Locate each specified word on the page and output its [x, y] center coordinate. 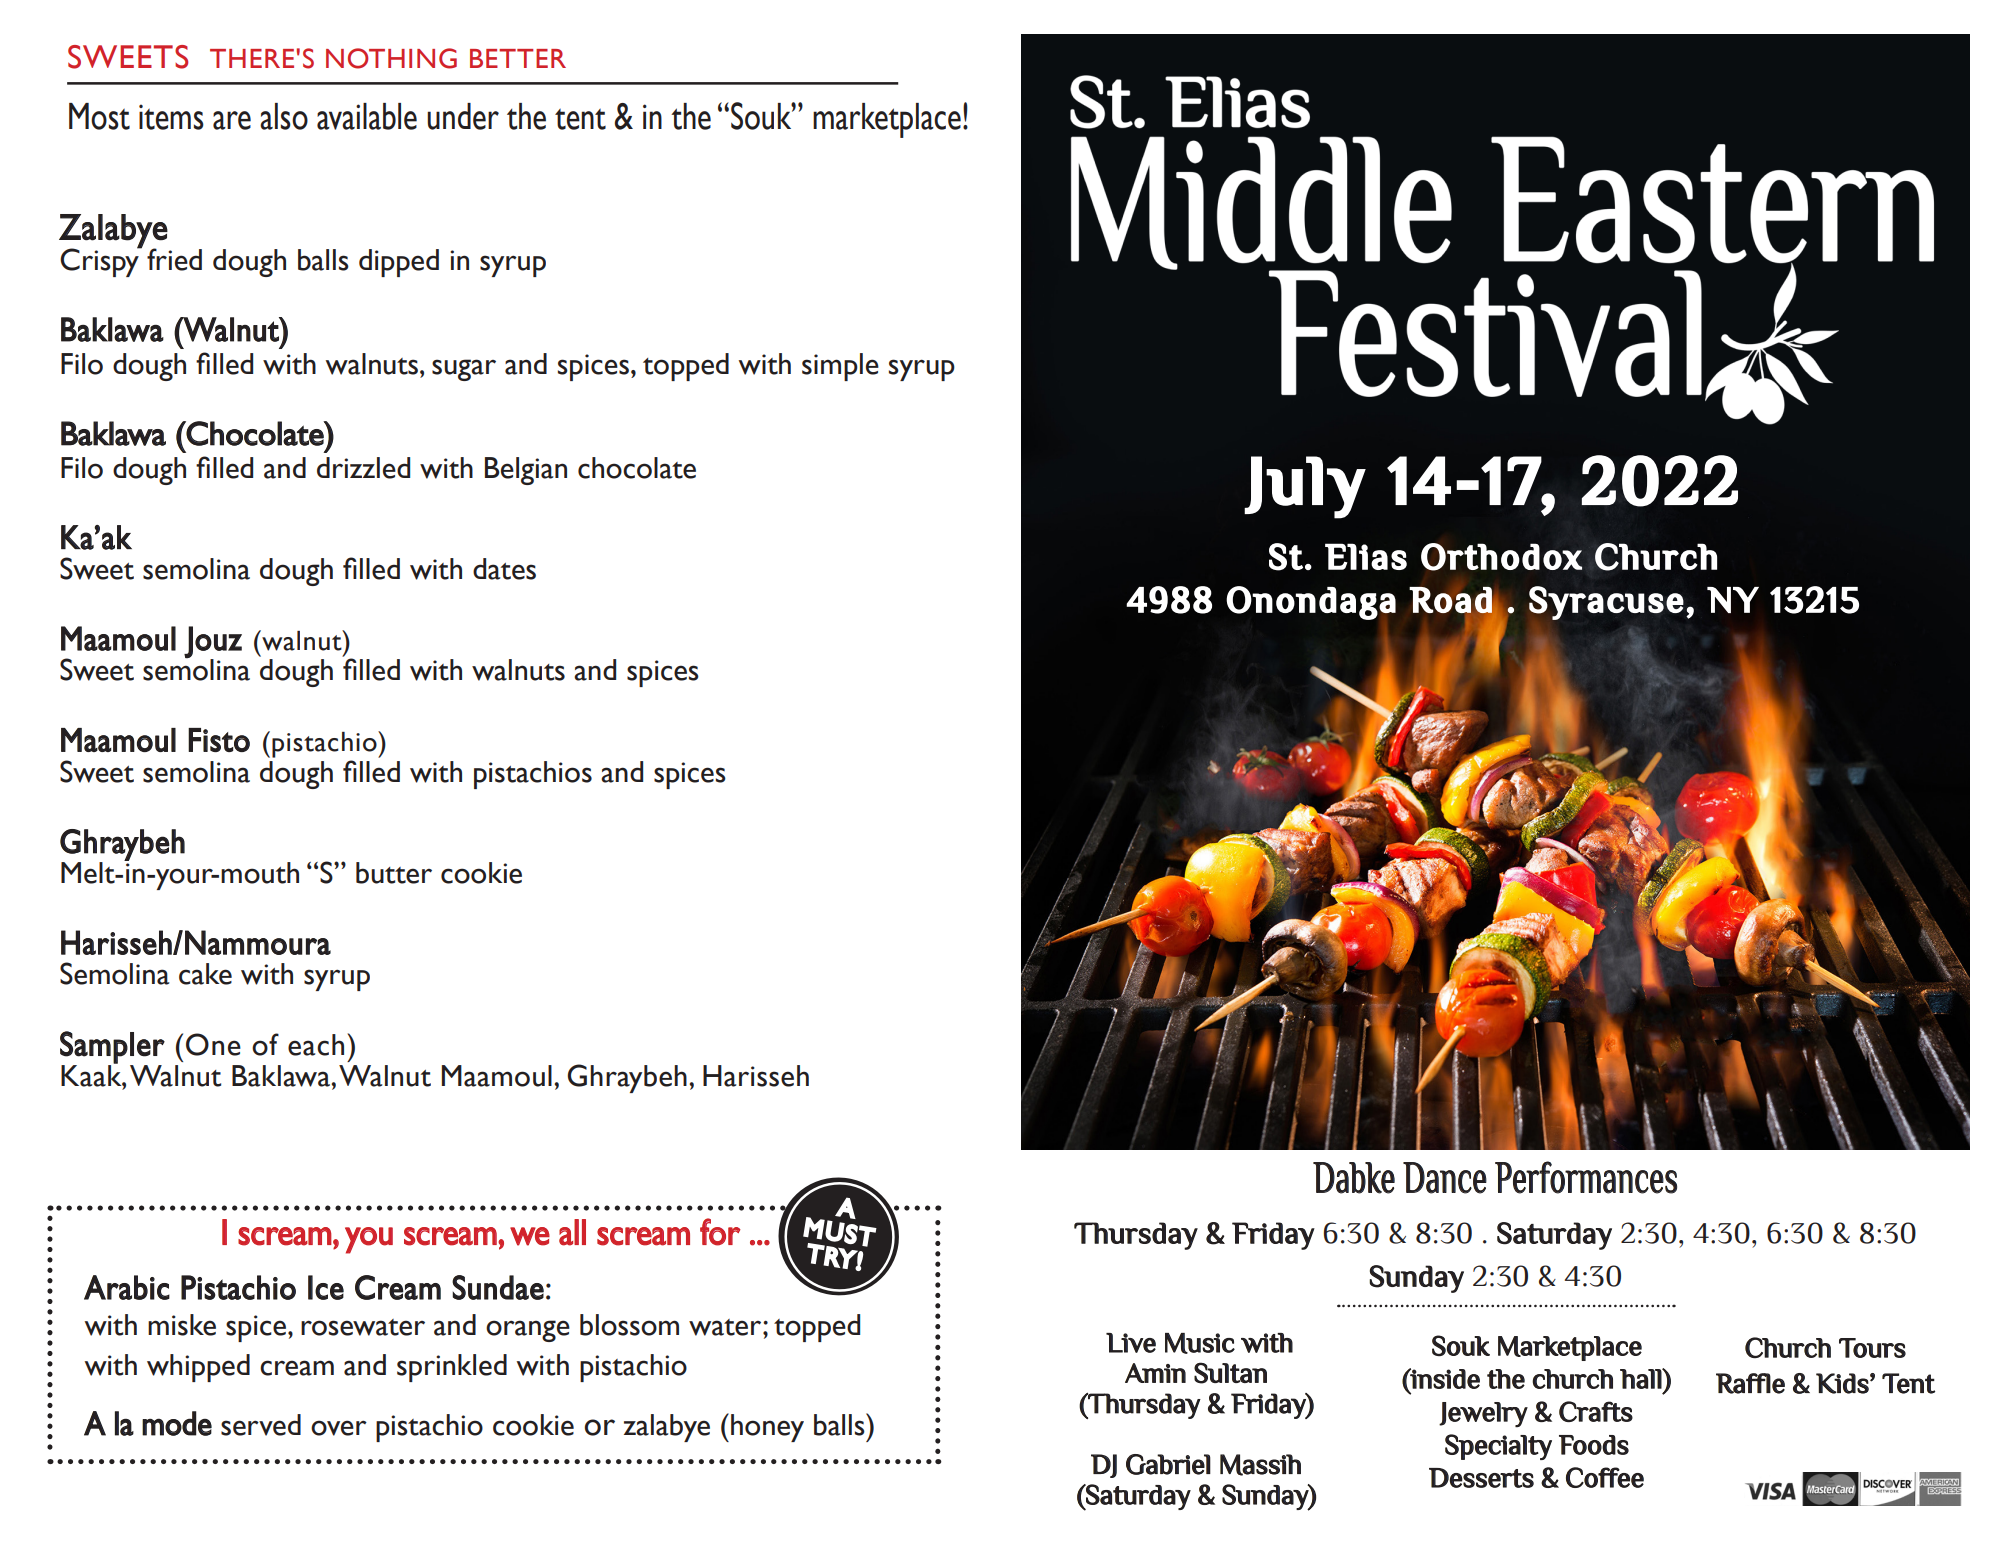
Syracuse [1606, 603]
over [339, 1428]
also [284, 116]
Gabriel [1168, 1464]
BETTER [518, 58]
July [1305, 487]
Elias [1366, 556]
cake [205, 974]
